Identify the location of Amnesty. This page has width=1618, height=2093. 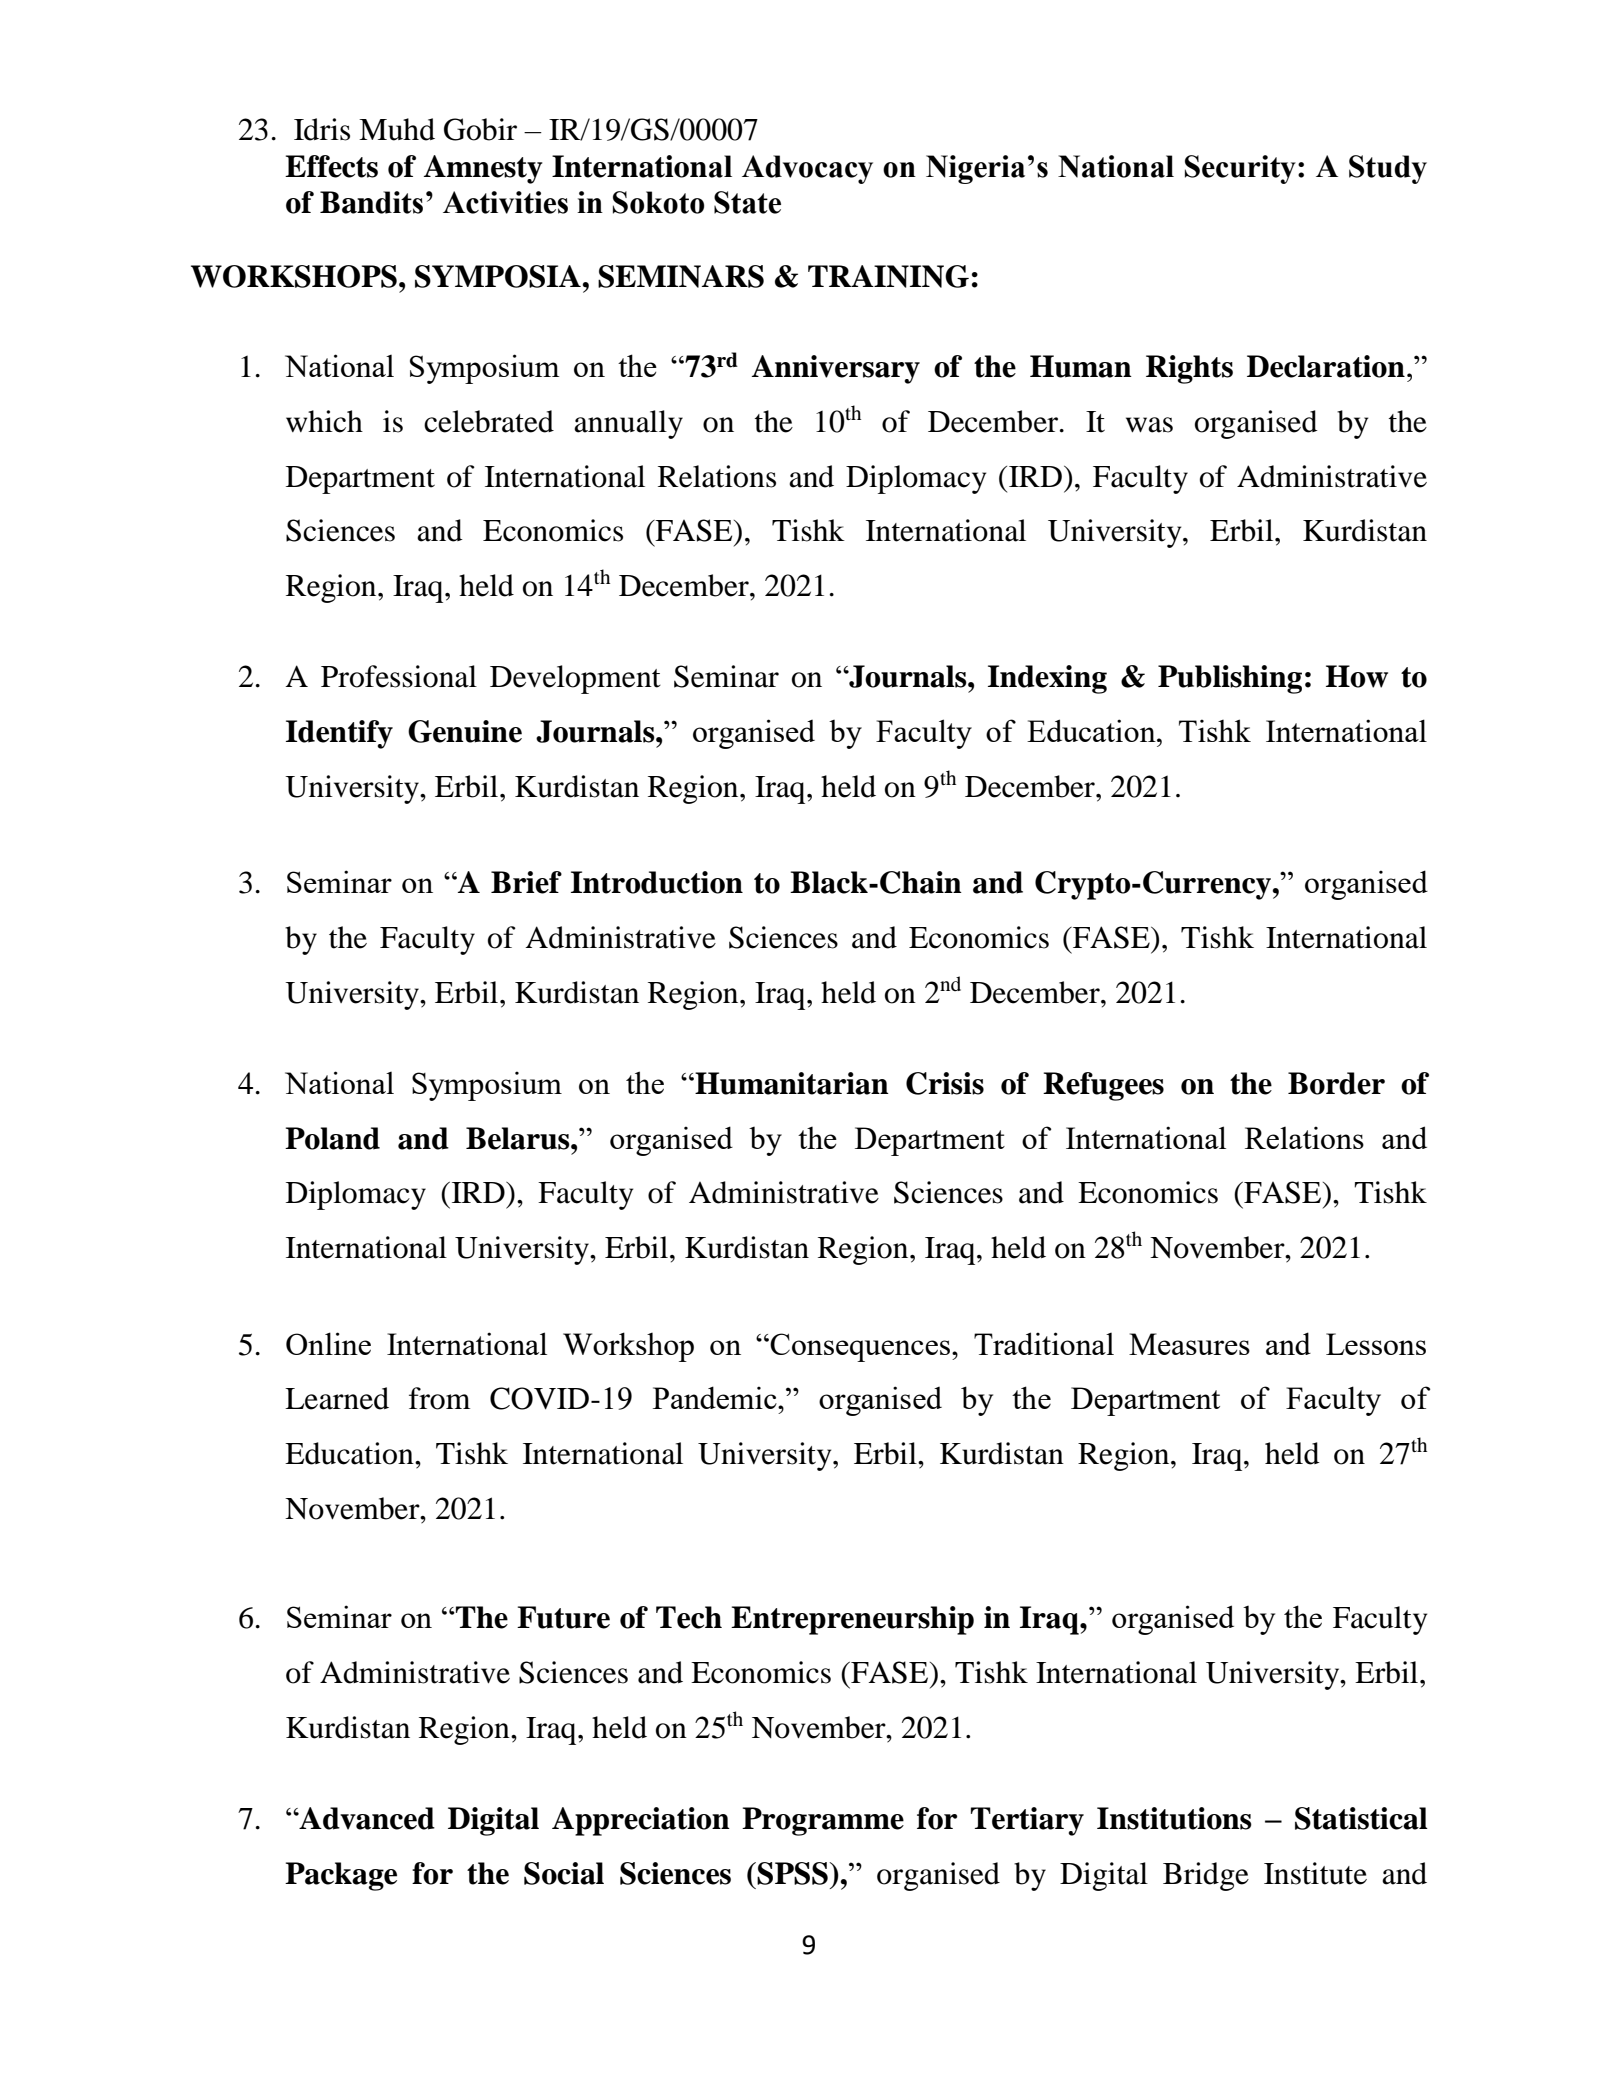
(483, 169).
